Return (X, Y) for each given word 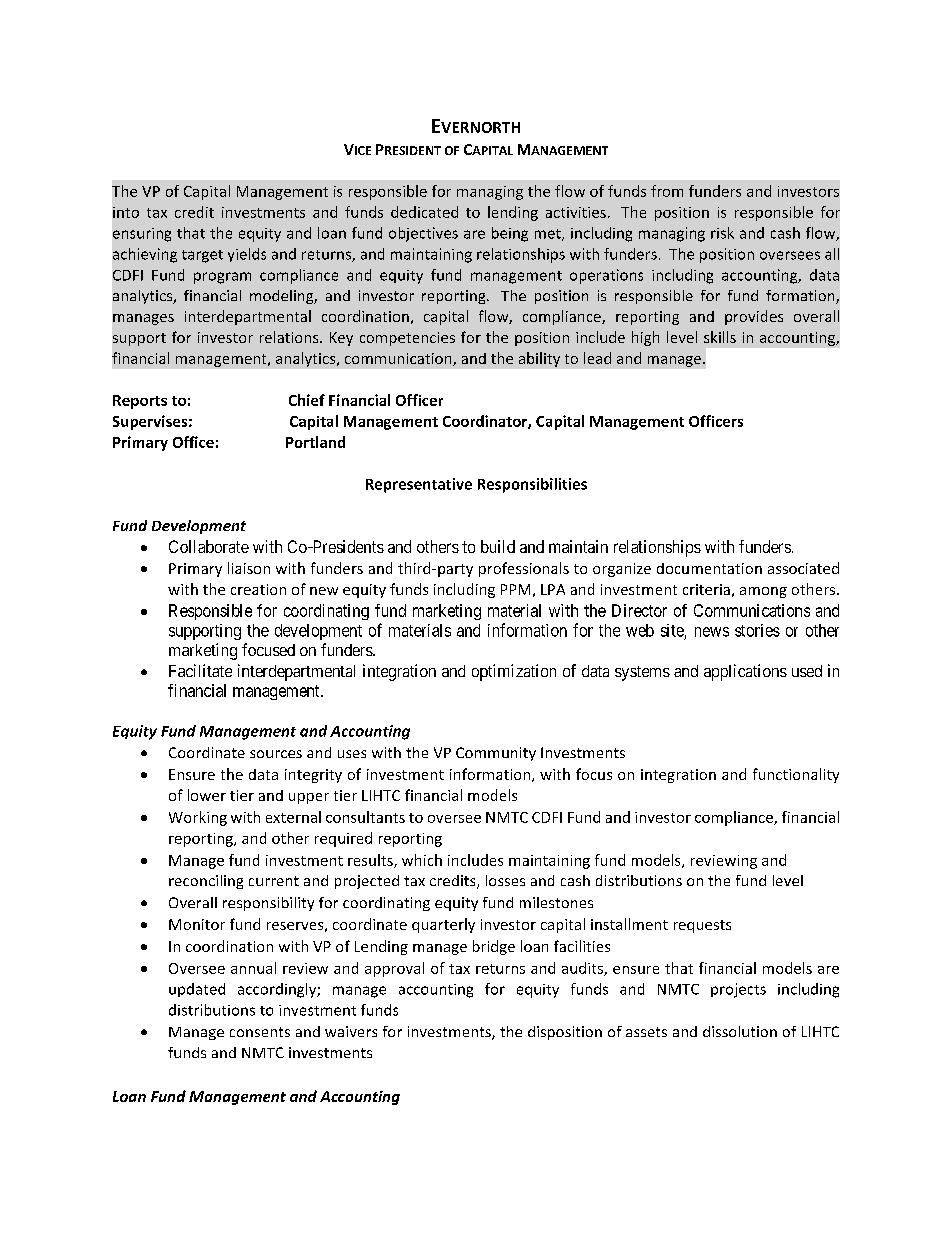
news (712, 632)
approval (394, 969)
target (202, 256)
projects (738, 990)
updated (197, 990)
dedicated (424, 212)
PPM (515, 589)
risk (722, 233)
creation (258, 589)
